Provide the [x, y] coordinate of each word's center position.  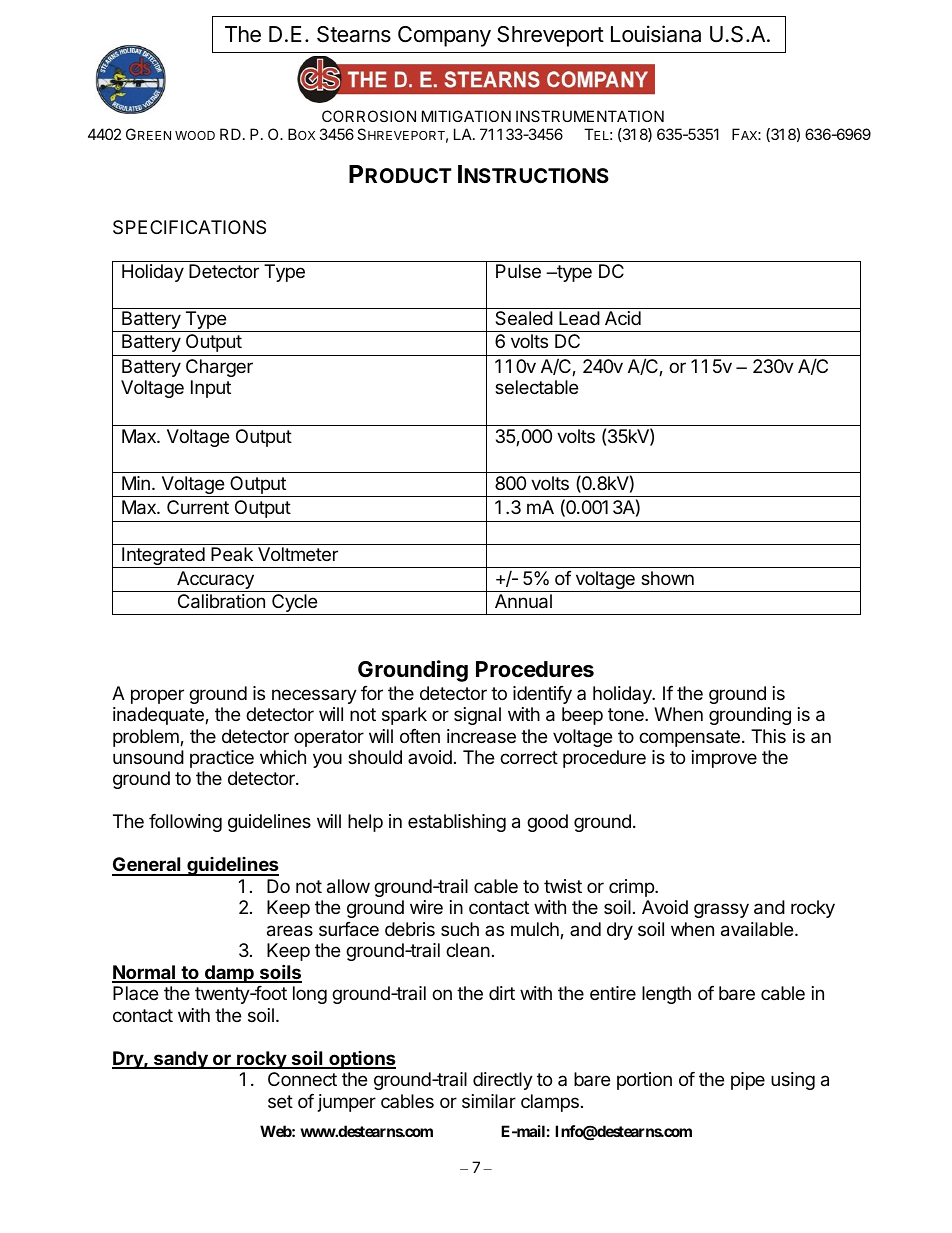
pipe [748, 1081]
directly [503, 1081]
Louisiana [656, 34]
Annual [523, 601]
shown [667, 578]
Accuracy [215, 581]
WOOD [195, 135]
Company [444, 36]
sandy [181, 1060]
